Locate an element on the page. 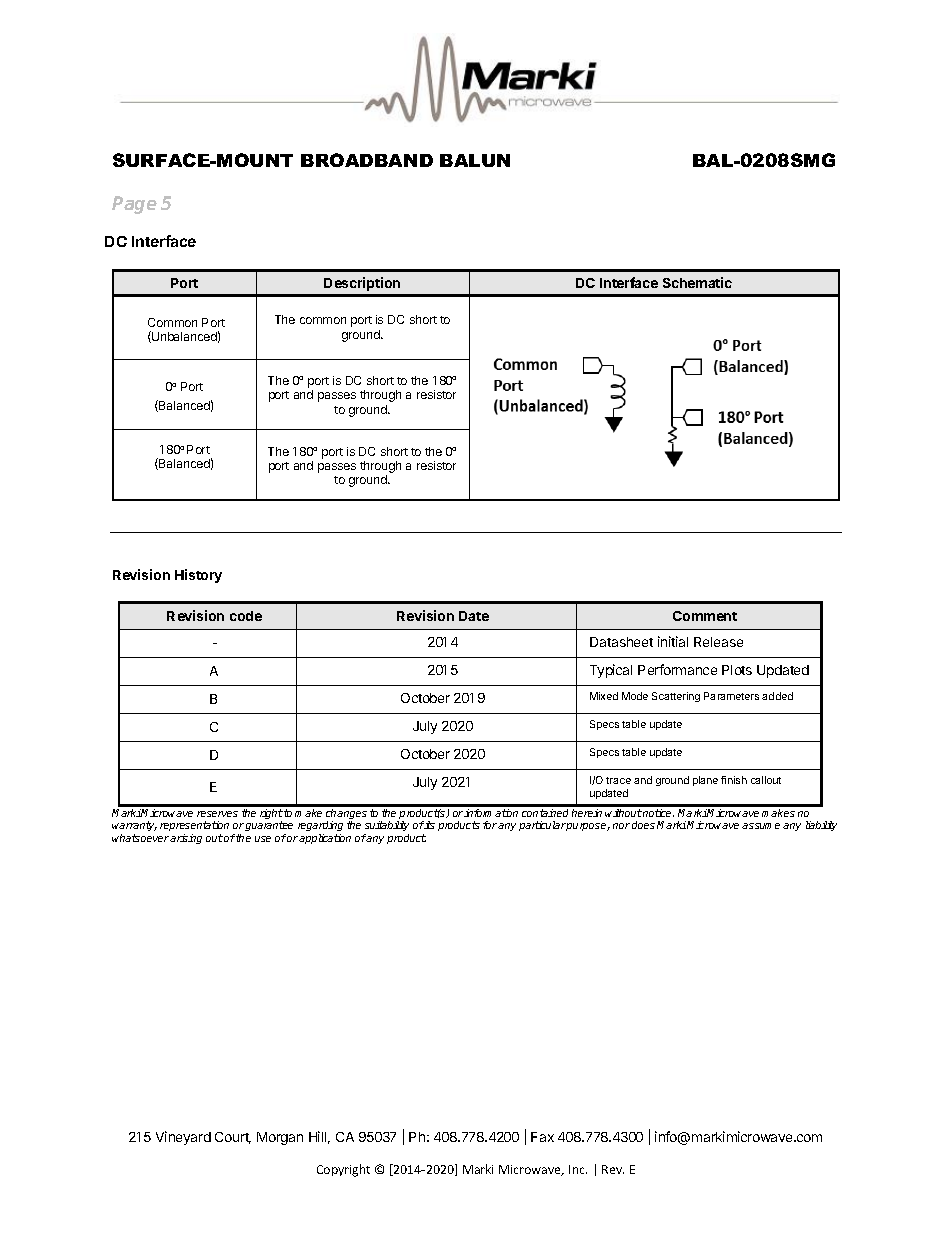 Image resolution: width=952 pixels, height=1233 pixels. Schematic is located at coordinates (697, 282).
